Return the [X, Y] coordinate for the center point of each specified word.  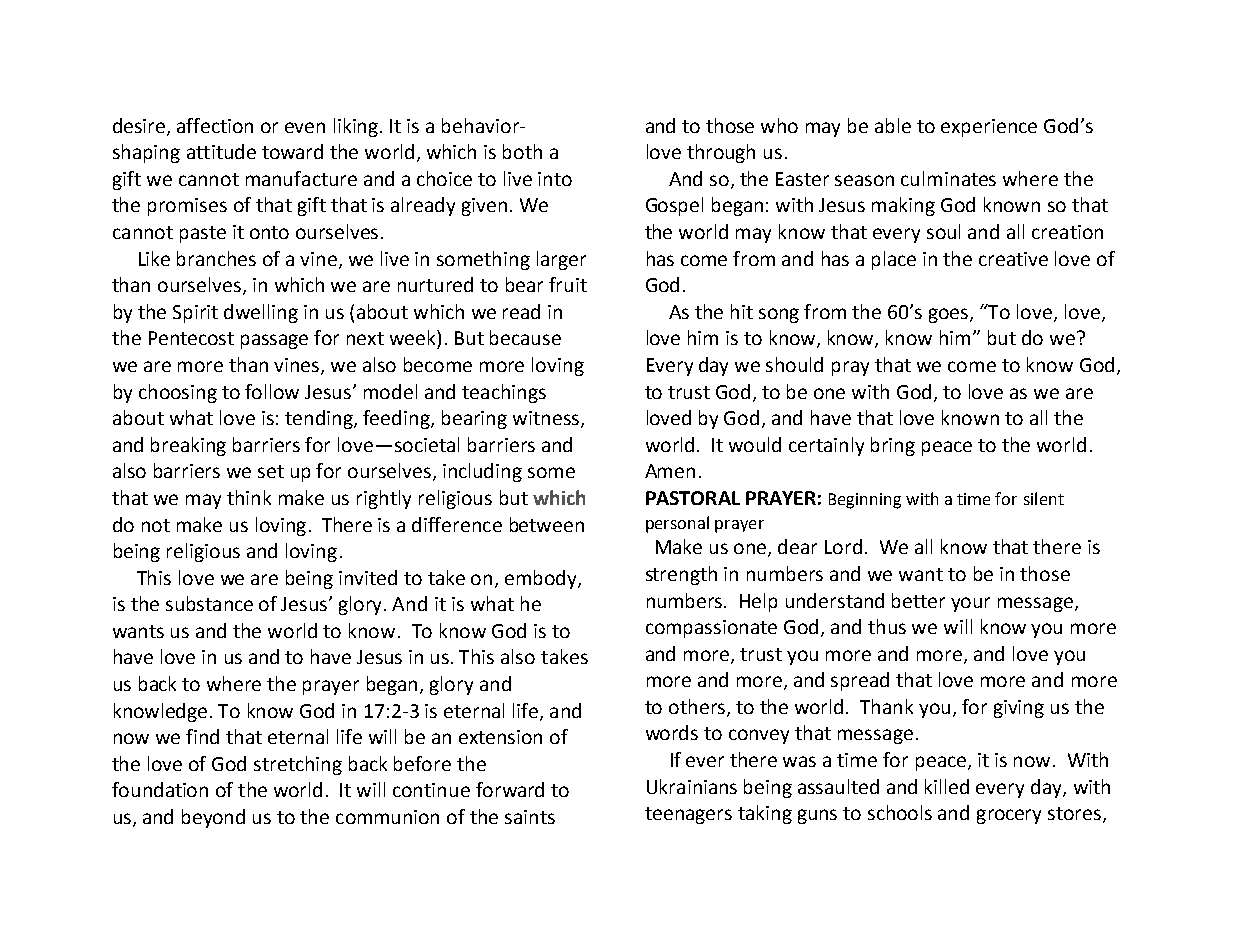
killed [947, 786]
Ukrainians [692, 786]
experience [989, 128]
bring [893, 446]
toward [292, 151]
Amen [670, 471]
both [522, 151]
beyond [213, 818]
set [271, 471]
